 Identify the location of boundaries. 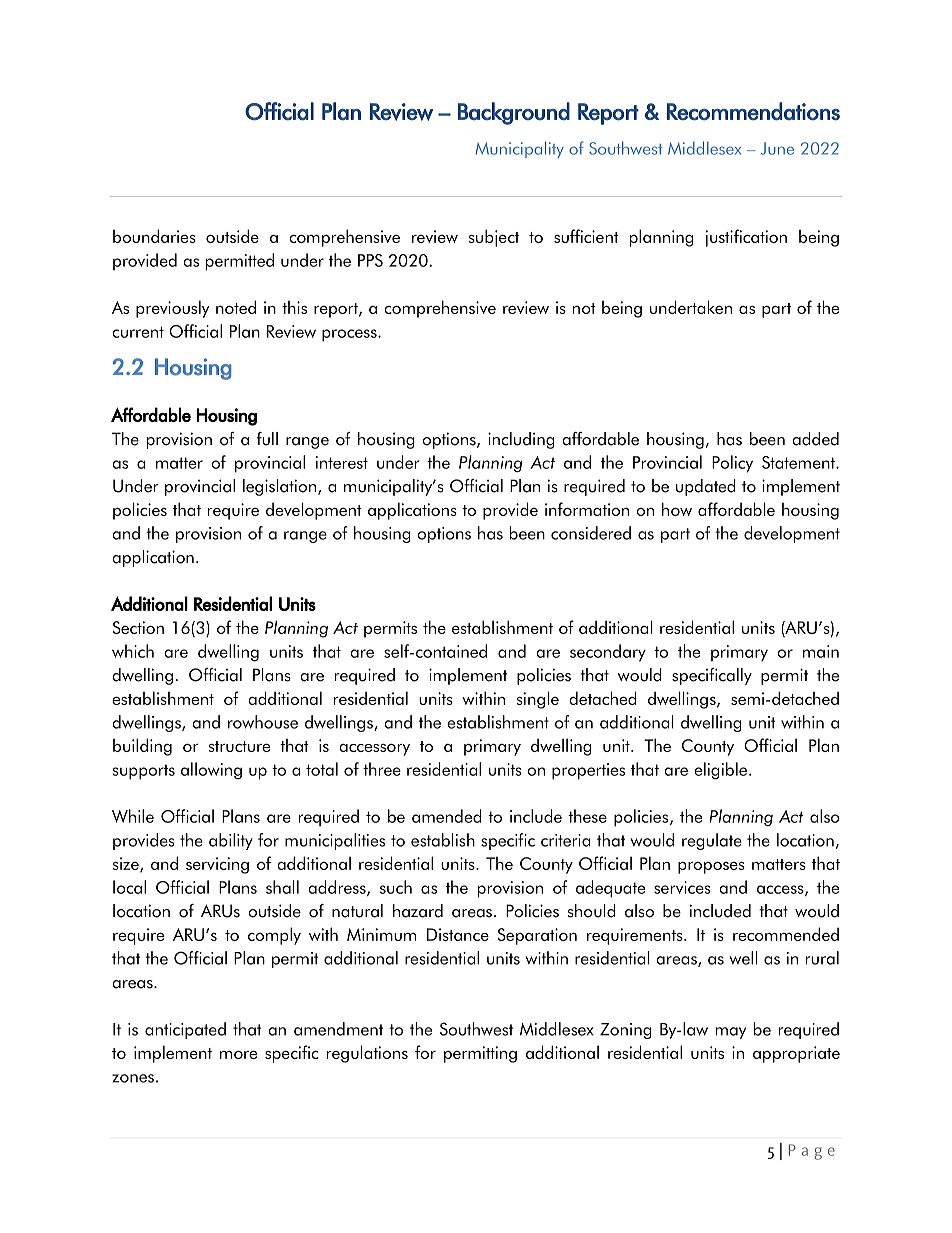
(154, 236).
